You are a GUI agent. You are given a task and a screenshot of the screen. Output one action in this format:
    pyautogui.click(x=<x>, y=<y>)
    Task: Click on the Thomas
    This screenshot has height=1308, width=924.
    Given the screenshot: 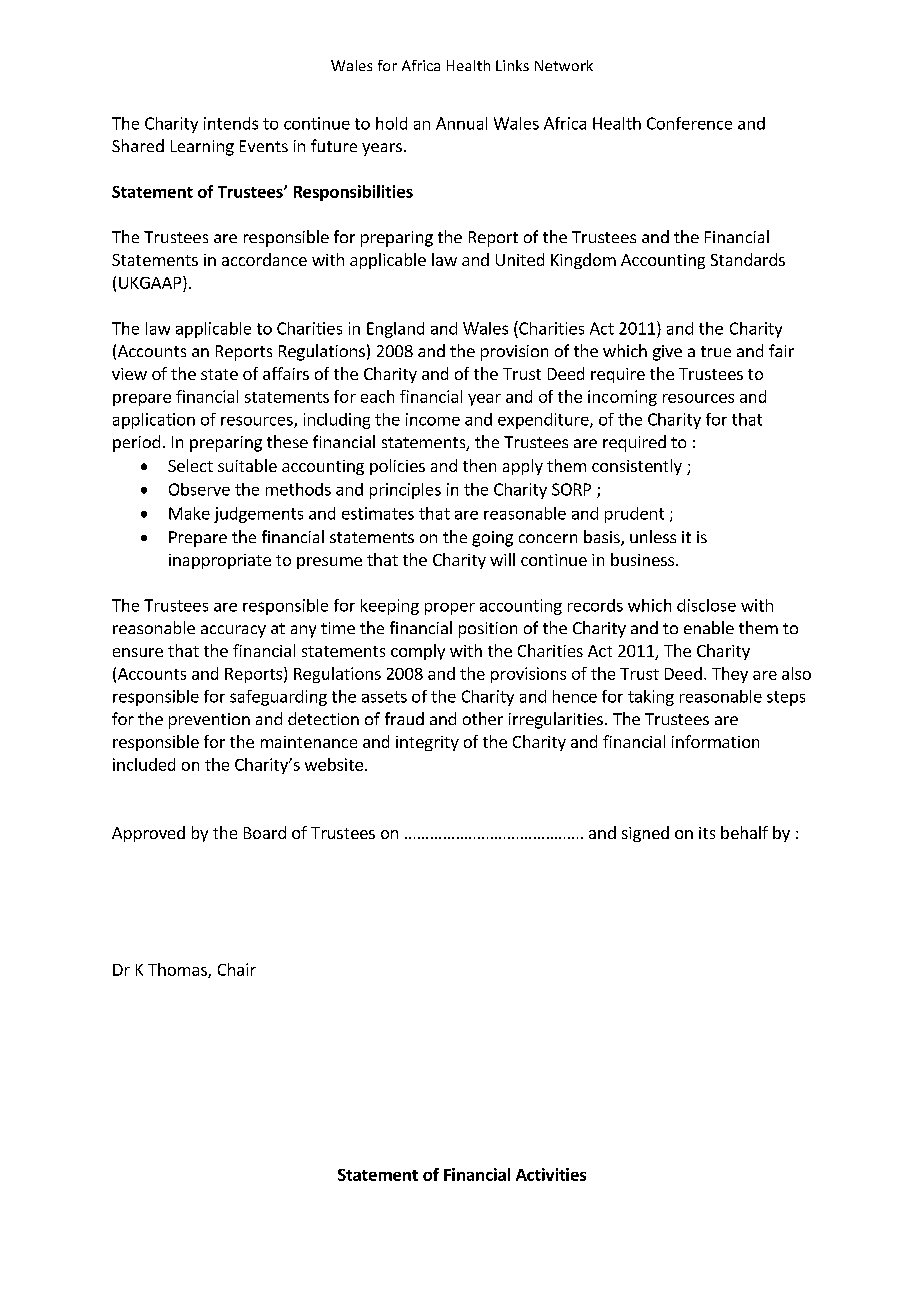 What is the action you would take?
    pyautogui.click(x=178, y=970)
